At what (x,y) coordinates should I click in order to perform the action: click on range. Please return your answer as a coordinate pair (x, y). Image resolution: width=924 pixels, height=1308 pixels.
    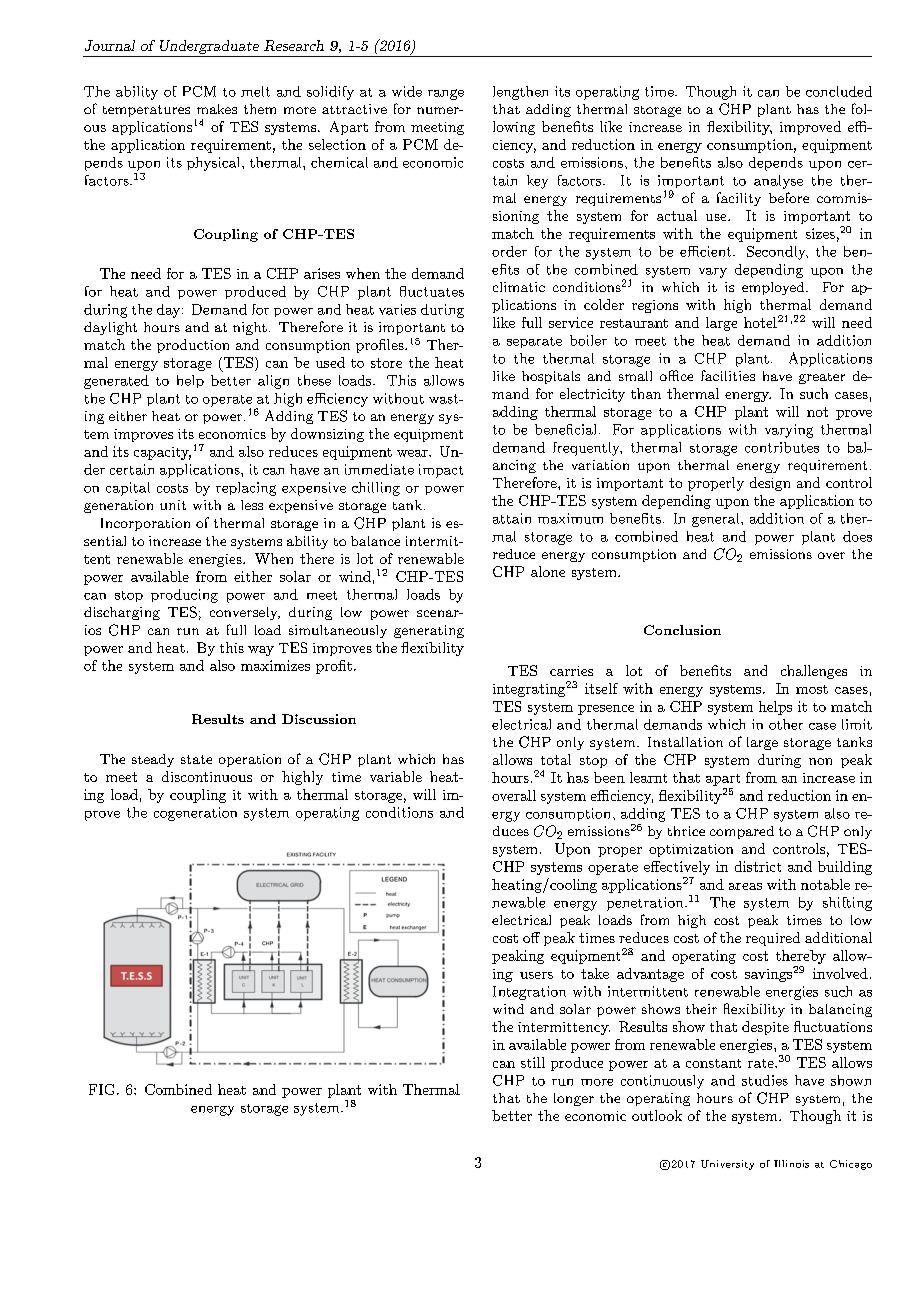
    Looking at the image, I should click on (446, 94).
